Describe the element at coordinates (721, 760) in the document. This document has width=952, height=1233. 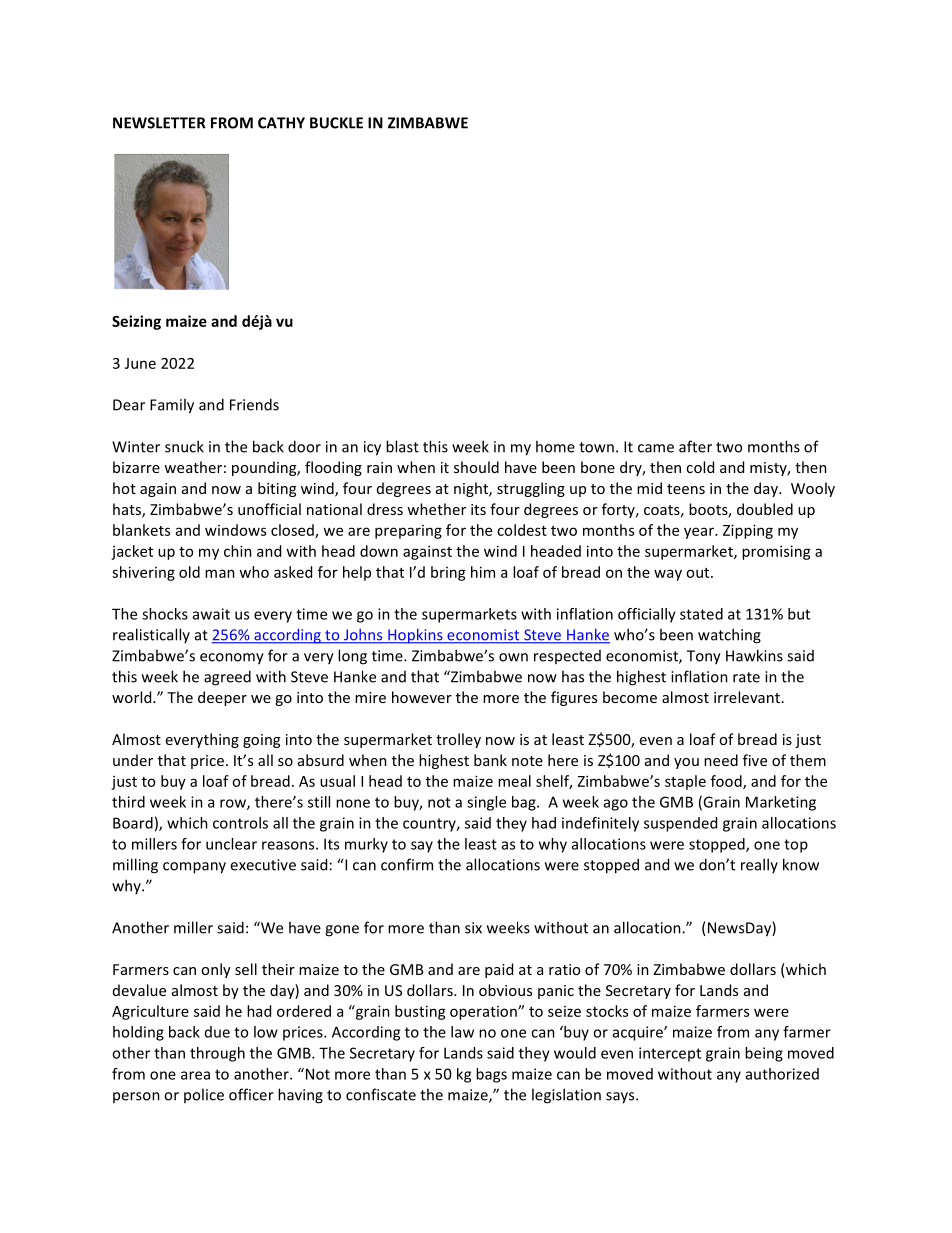
I see `need` at that location.
